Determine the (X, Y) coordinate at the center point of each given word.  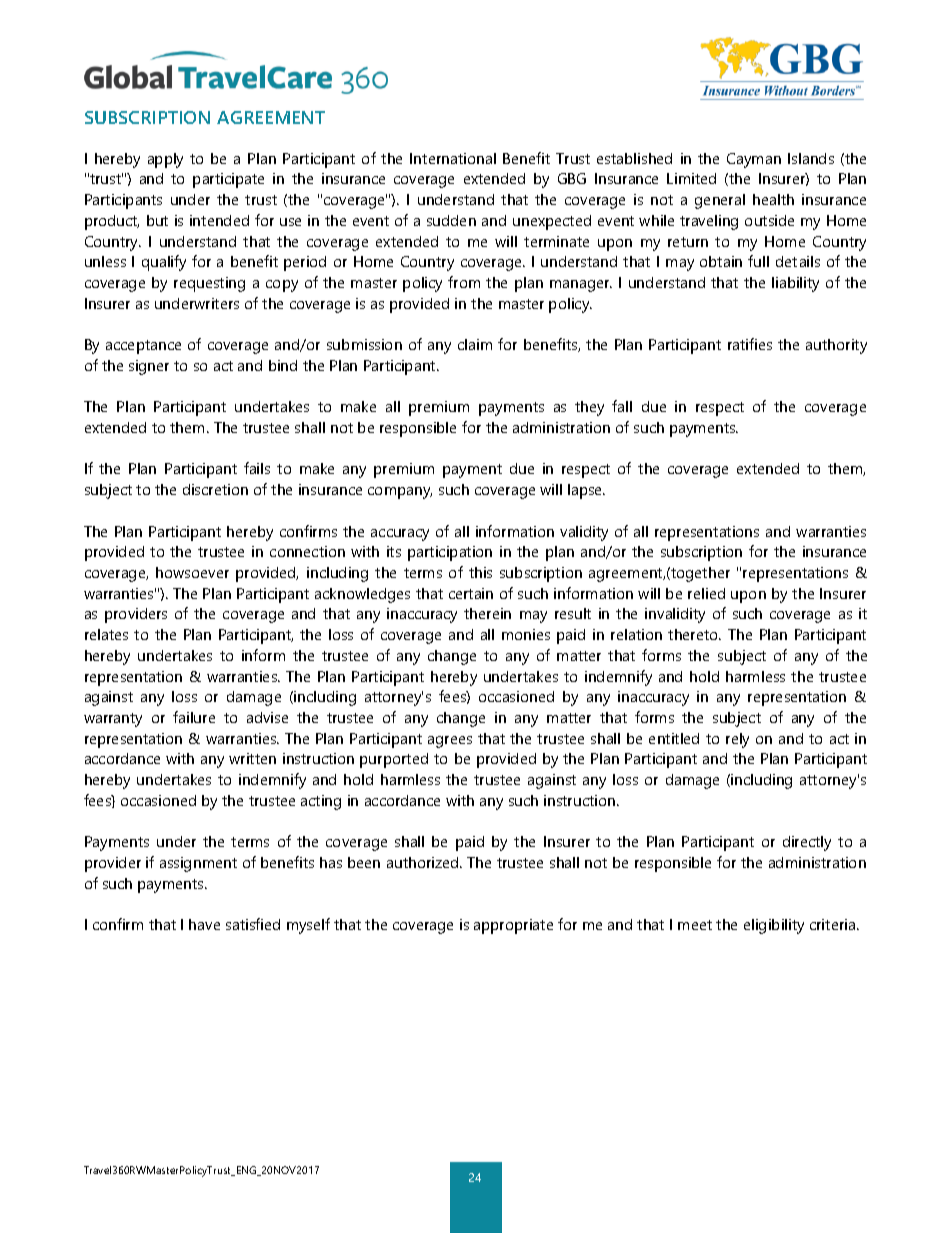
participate (228, 180)
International (453, 158)
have (204, 924)
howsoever (192, 572)
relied (706, 593)
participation (450, 553)
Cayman (754, 160)
